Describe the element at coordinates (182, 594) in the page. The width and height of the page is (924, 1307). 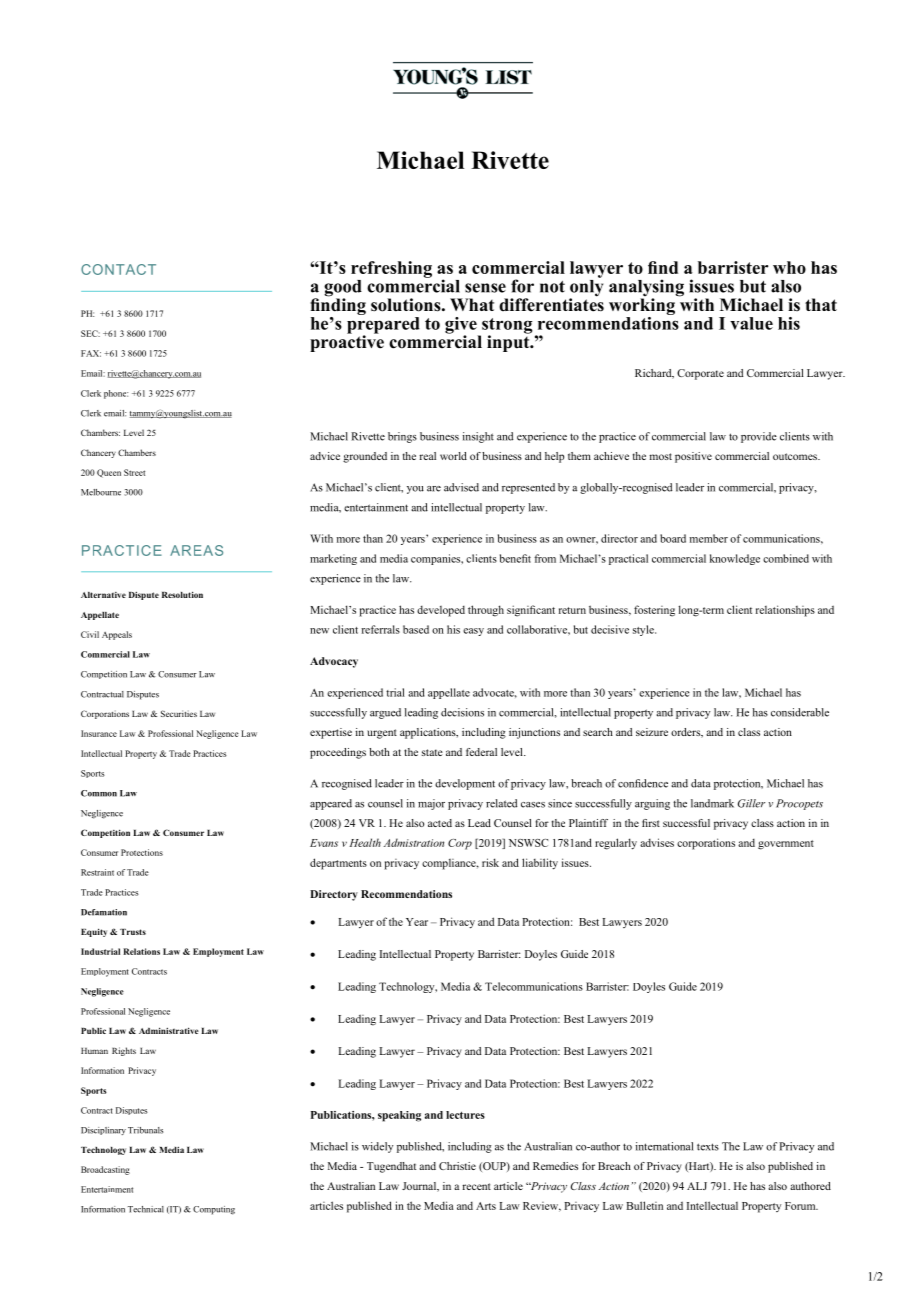
I see `Resolution` at that location.
